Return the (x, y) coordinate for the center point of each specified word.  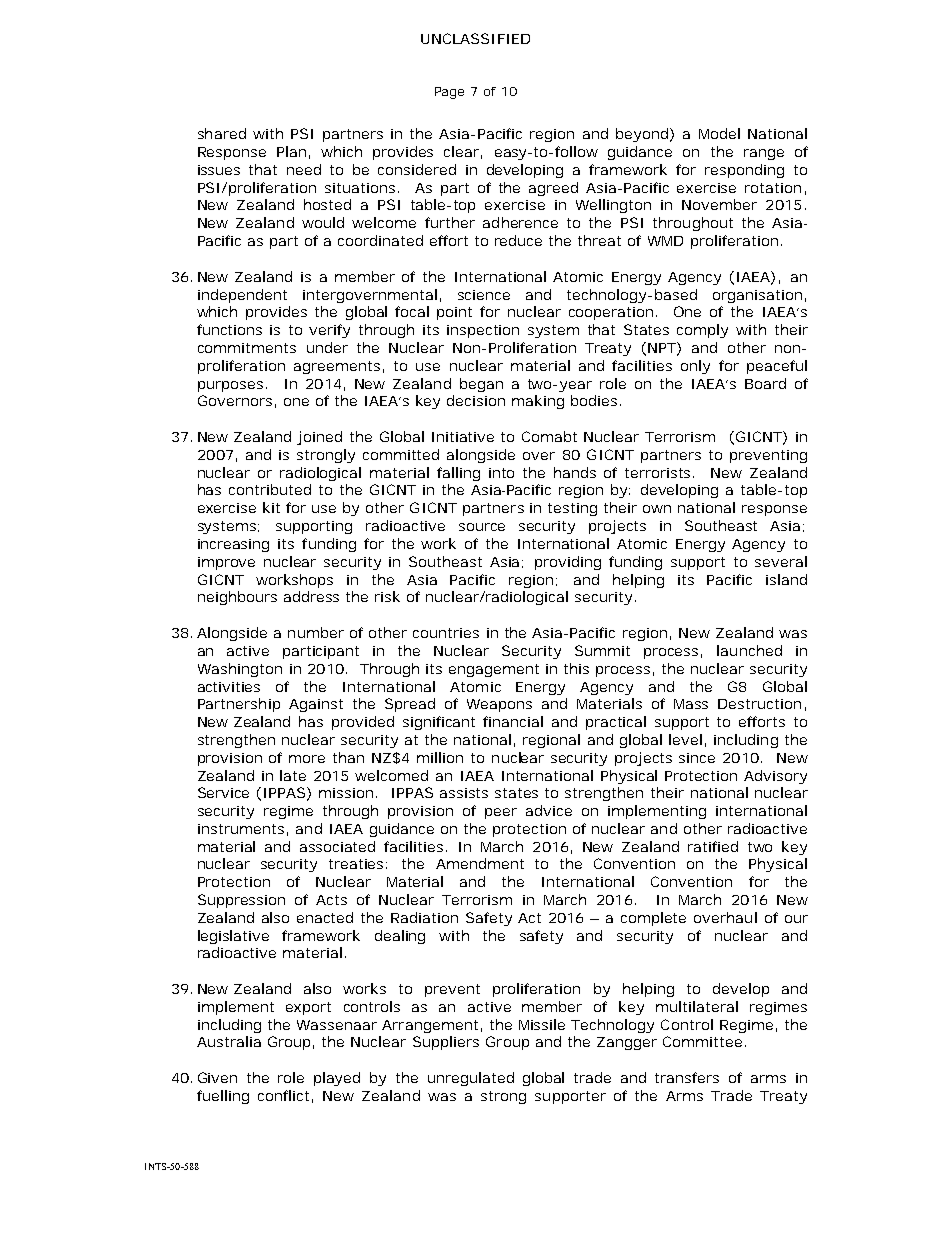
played (337, 1079)
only (695, 367)
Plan (291, 151)
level (685, 739)
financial (513, 721)
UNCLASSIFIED (475, 38)
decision (476, 400)
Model (719, 133)
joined (319, 438)
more (307, 759)
